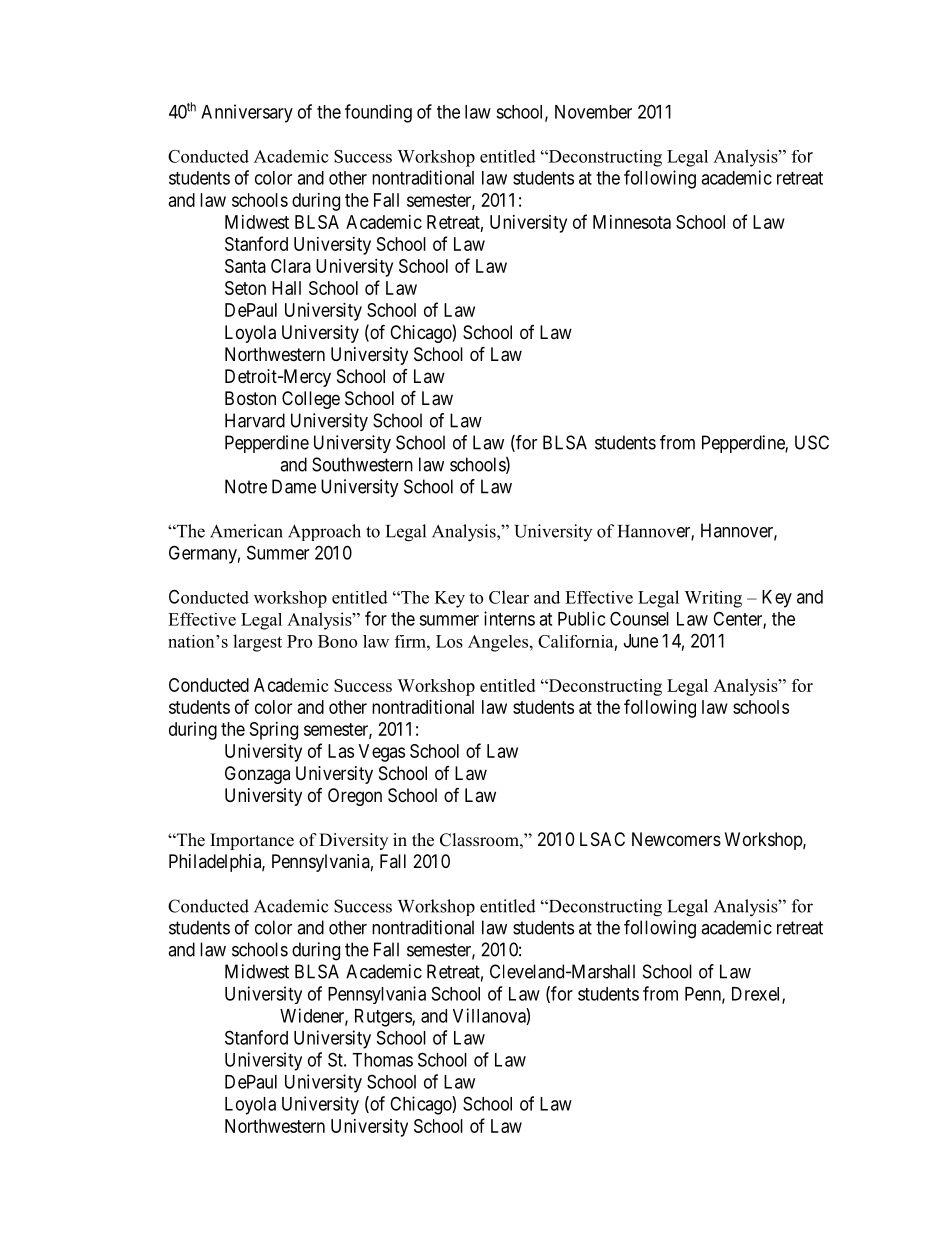 Image resolution: width=952 pixels, height=1233 pixels. Describe the element at coordinates (291, 266) in the page. I see `Clara` at that location.
